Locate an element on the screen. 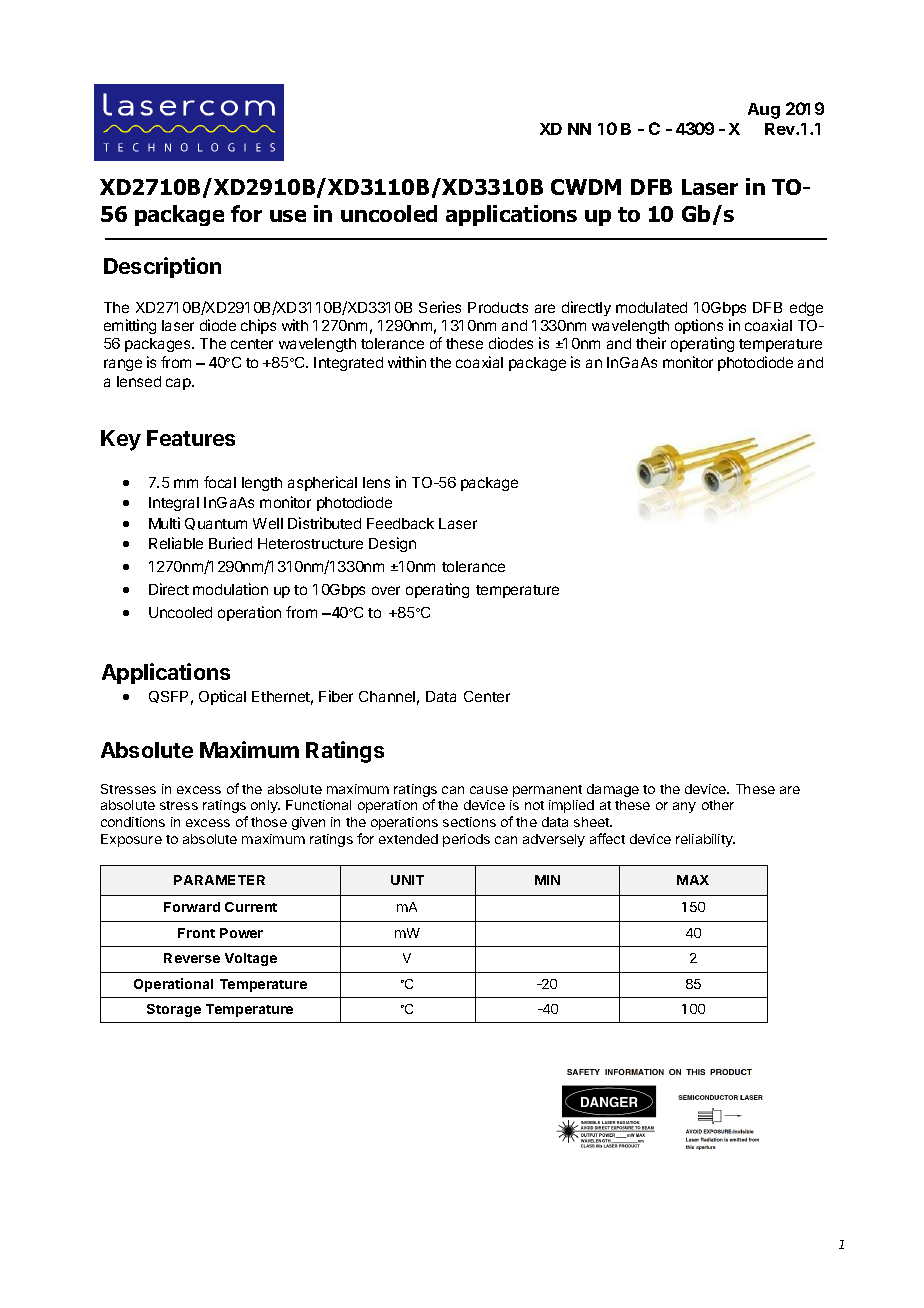 Image resolution: width=924 pixels, height=1308 pixels. Design is located at coordinates (392, 544).
